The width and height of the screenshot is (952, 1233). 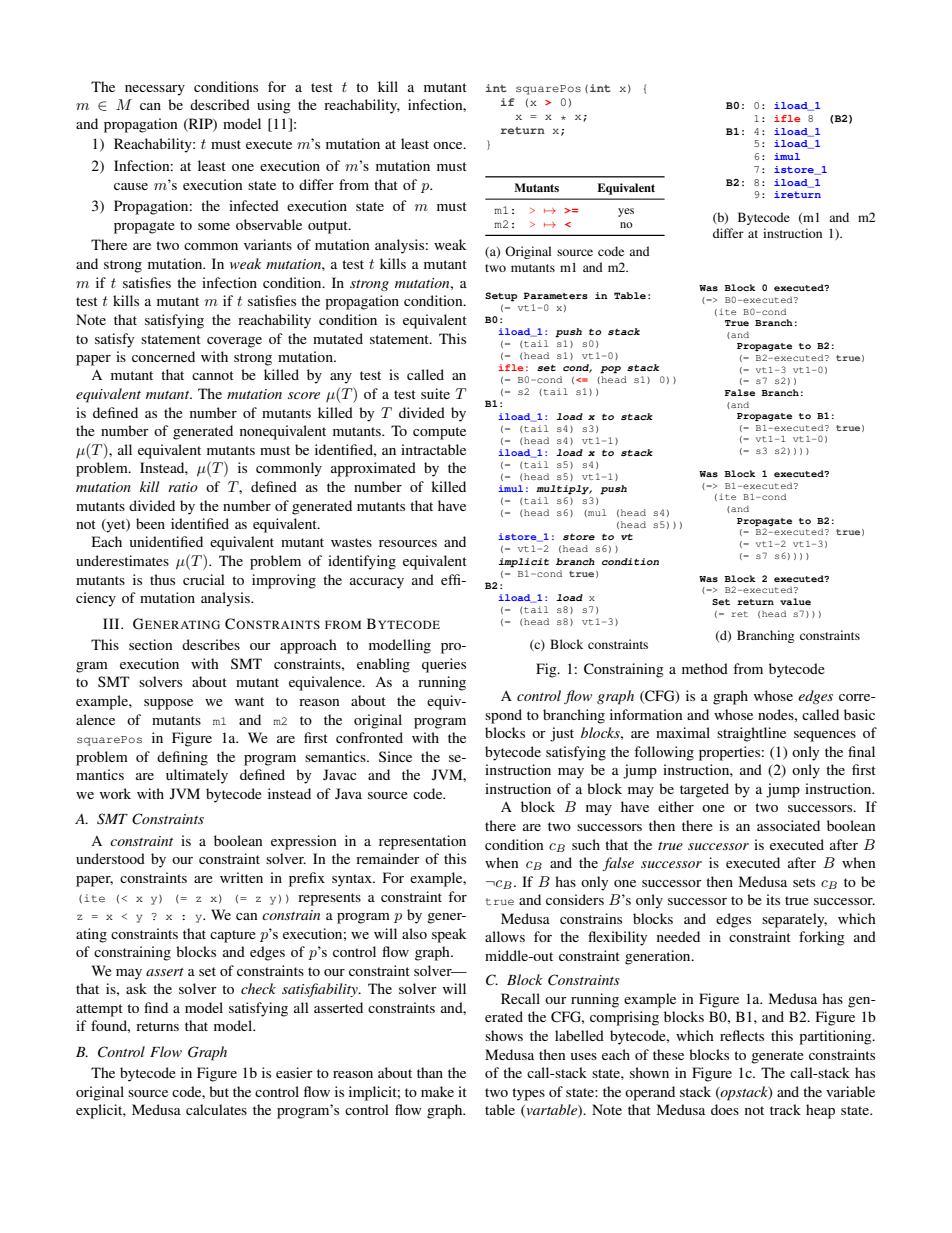 What do you see at coordinates (204, 579) in the screenshot?
I see `crucial` at bounding box center [204, 579].
